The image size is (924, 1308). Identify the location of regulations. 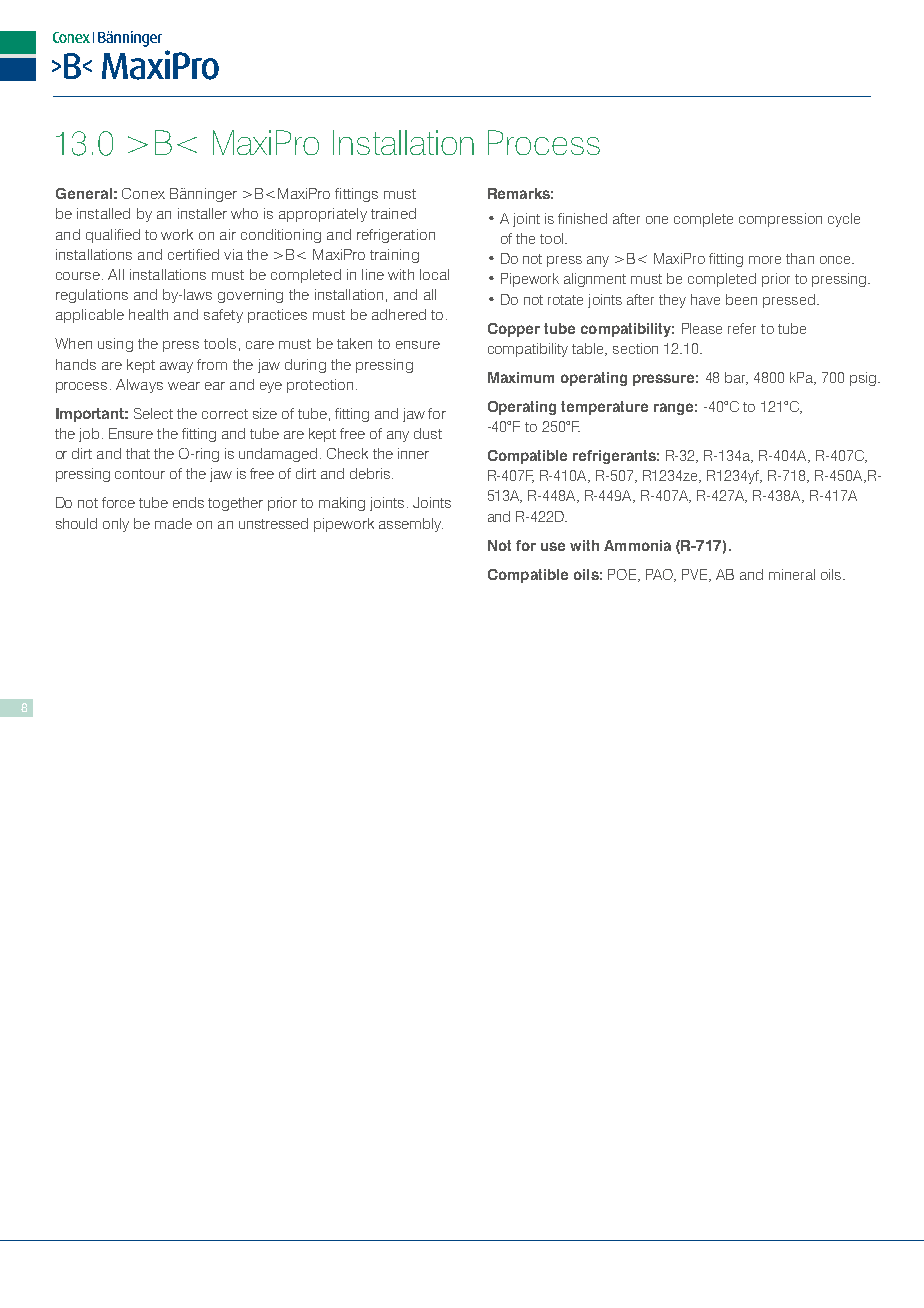
(92, 296).
